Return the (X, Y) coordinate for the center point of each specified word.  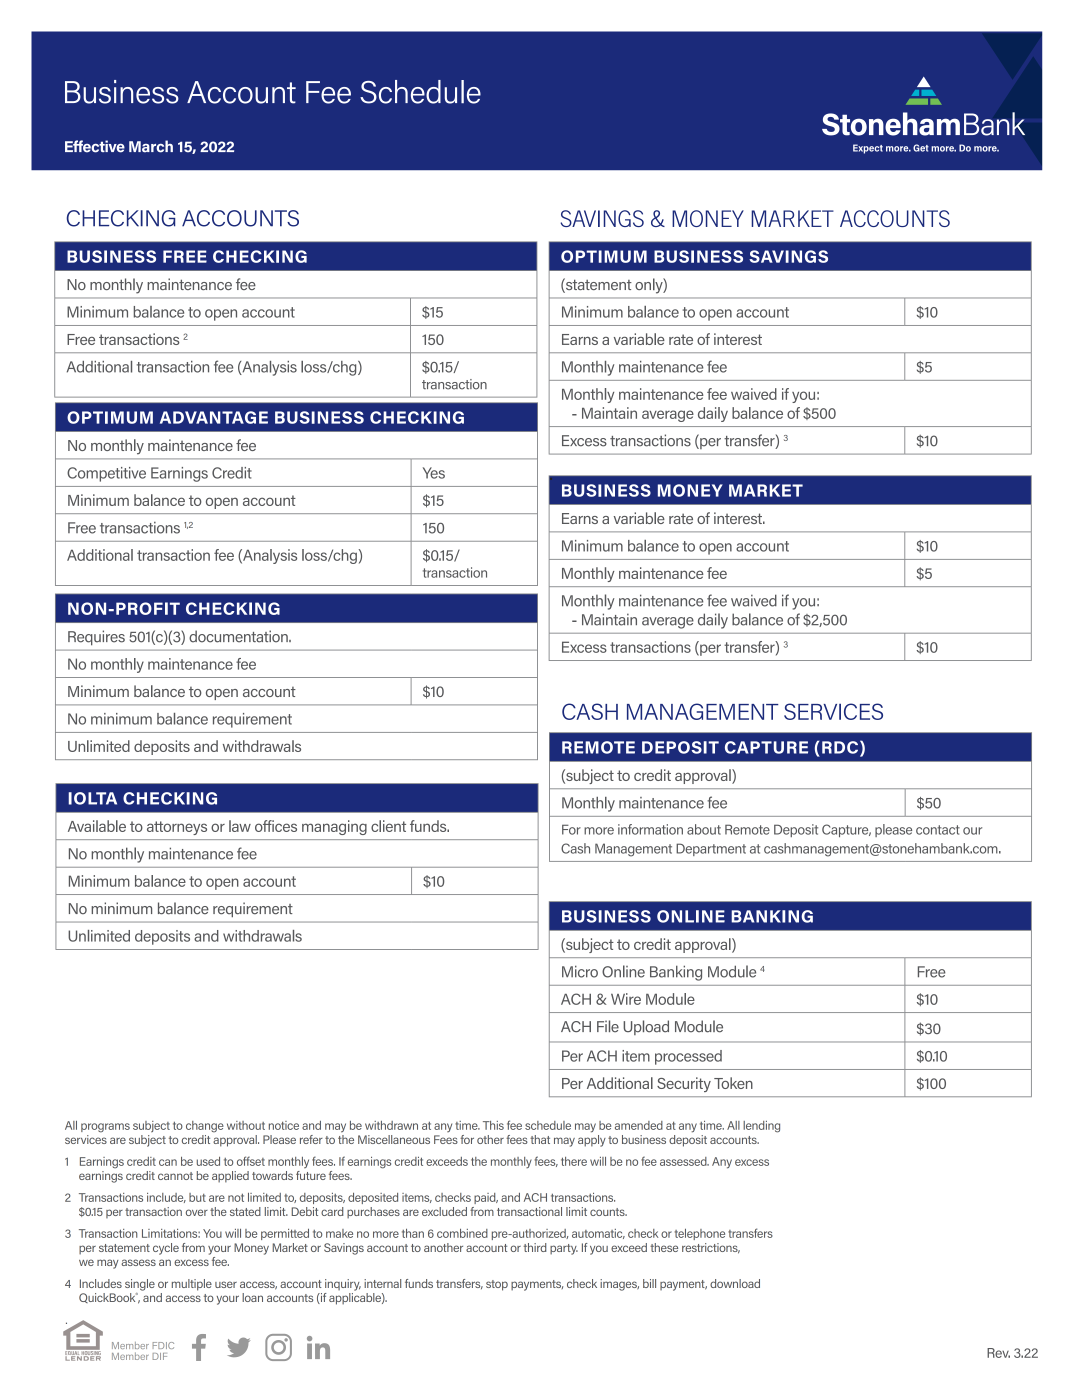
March (151, 146)
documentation (239, 636)
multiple (192, 1285)
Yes (434, 473)
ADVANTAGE (214, 417)
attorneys (177, 828)
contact (938, 830)
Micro (580, 971)
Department (711, 849)
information (650, 829)
